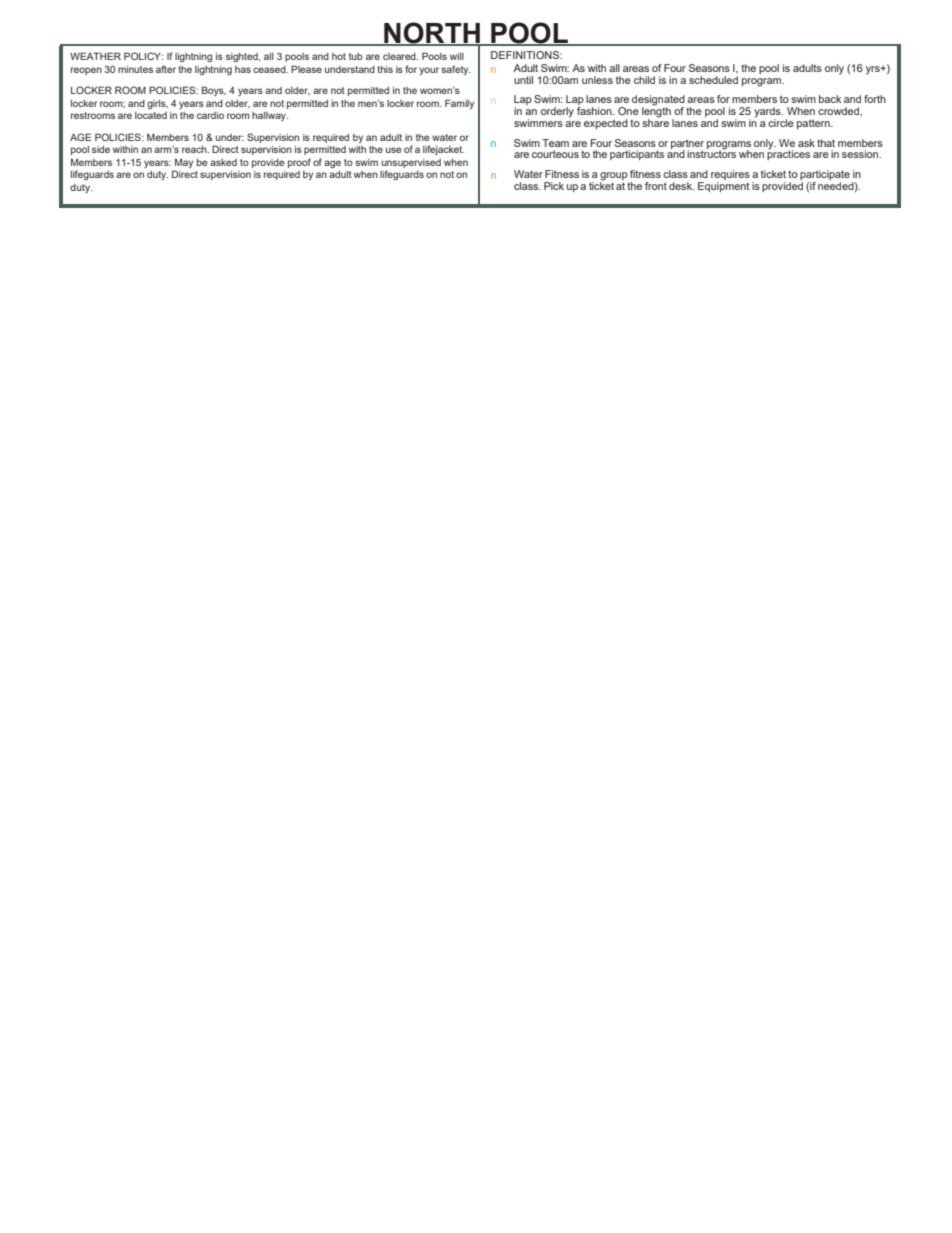 The width and height of the screenshot is (952, 1233). I want to click on WEATHER, so click(95, 56).
